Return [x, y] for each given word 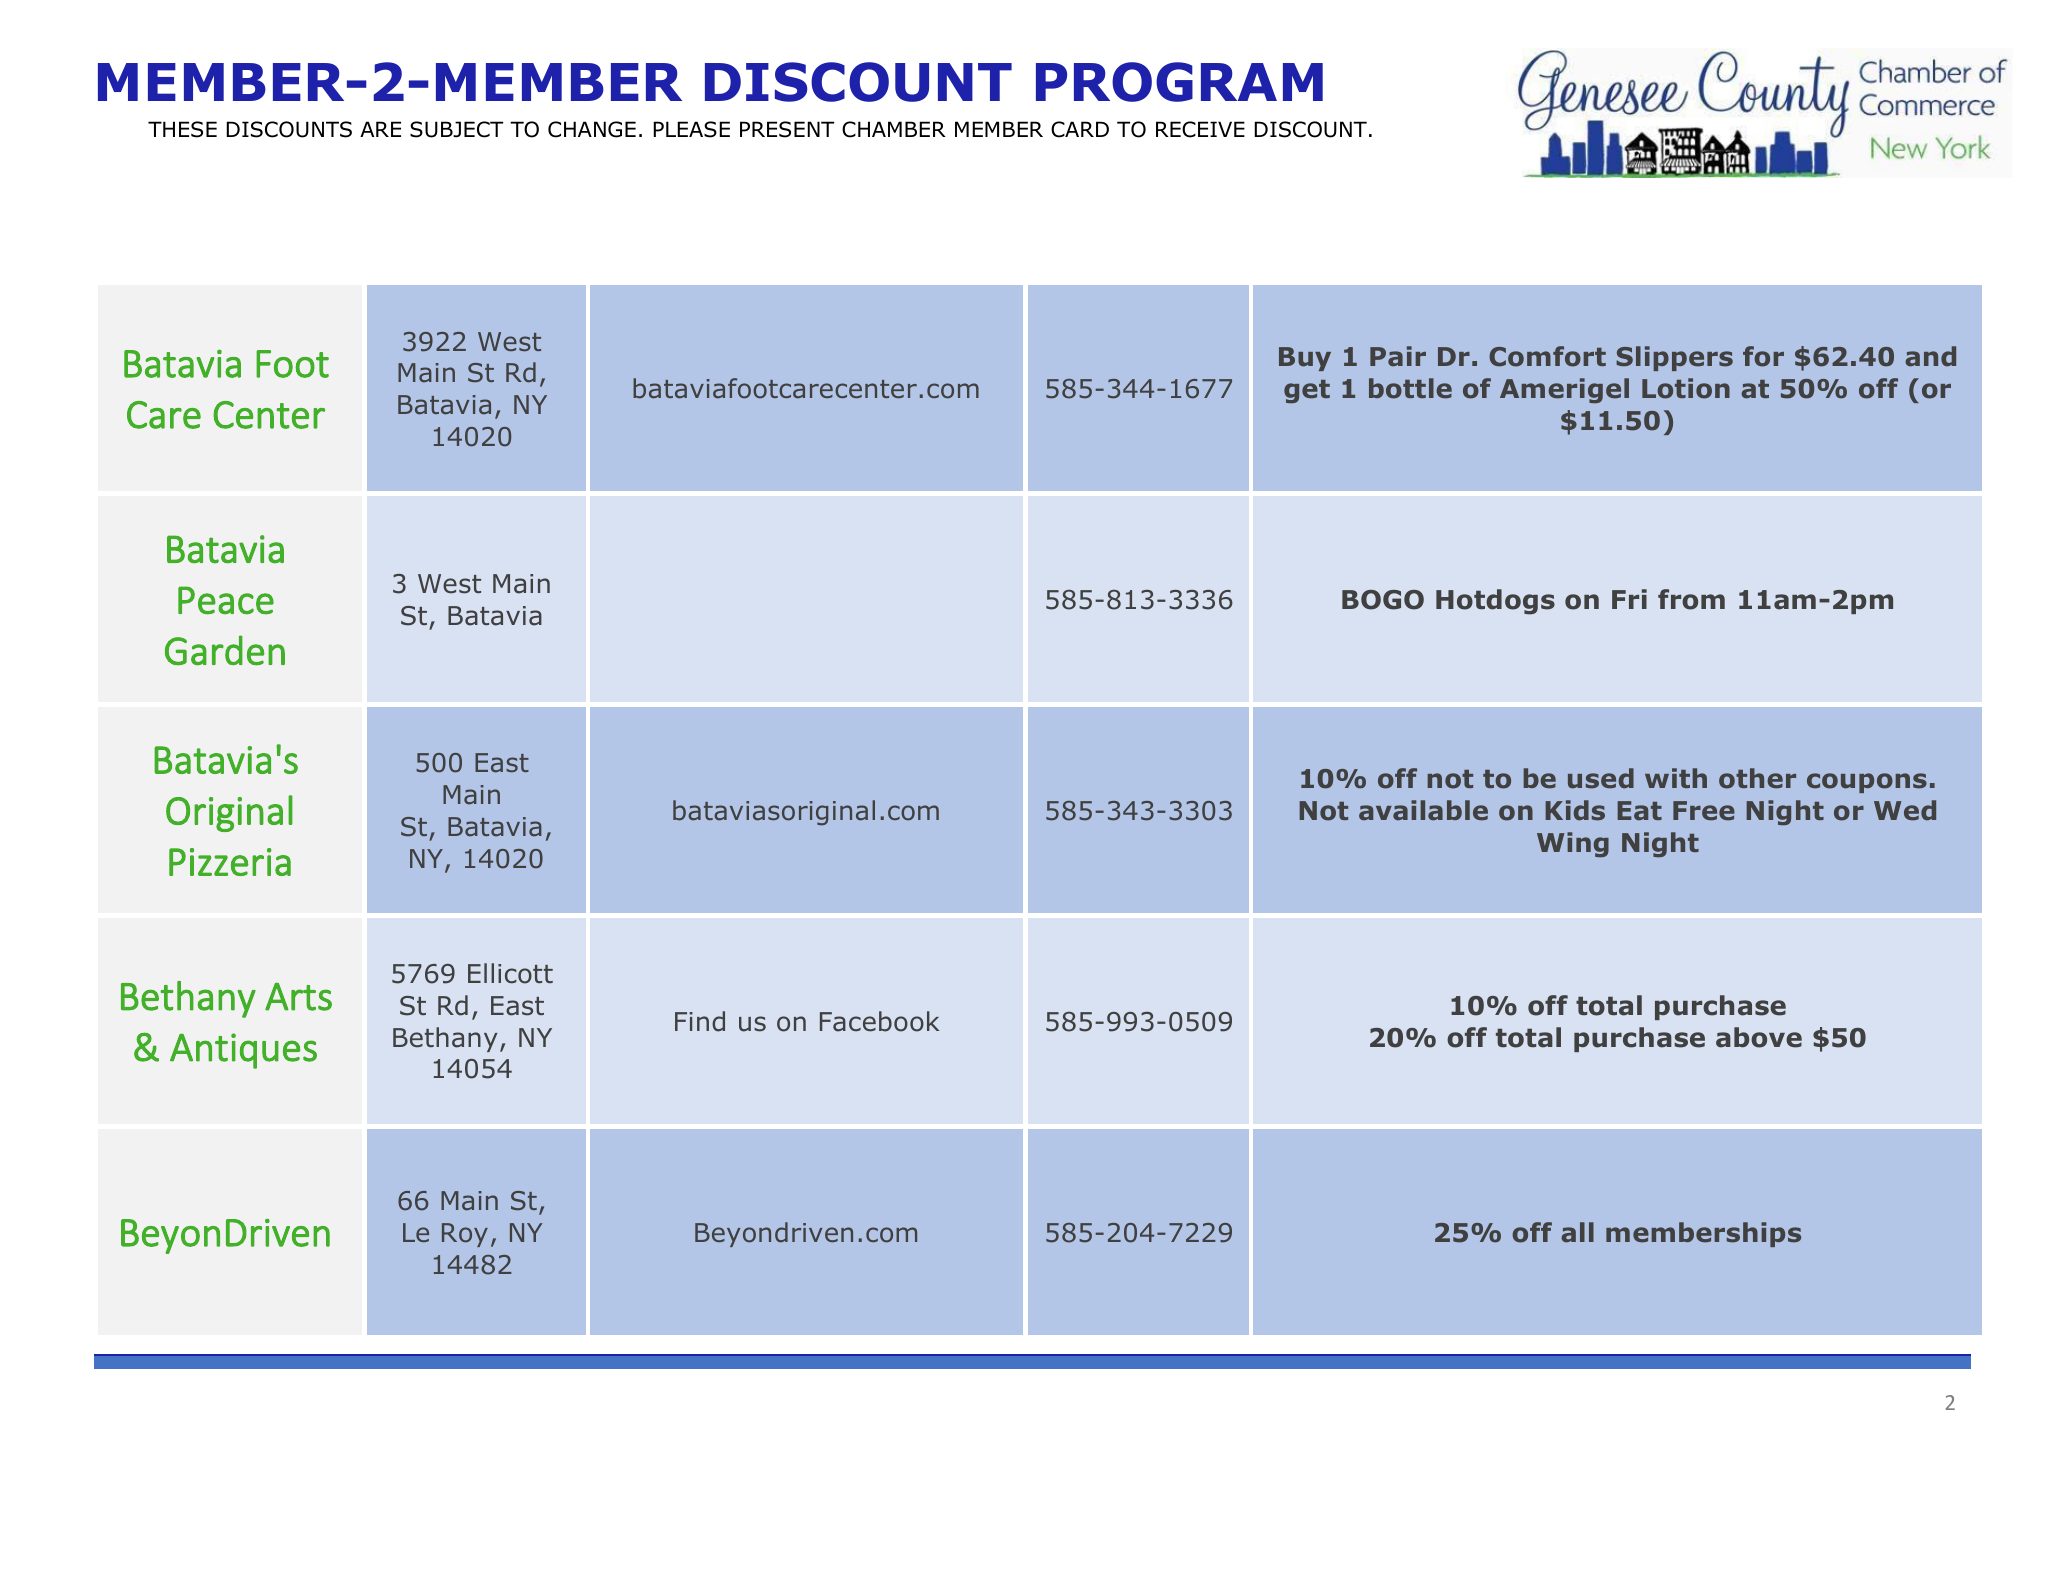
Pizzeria [230, 862]
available [1423, 810]
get [1307, 392]
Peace [226, 600]
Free [1704, 811]
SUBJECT [456, 129]
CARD [1080, 129]
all [1577, 1232]
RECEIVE [1200, 129]
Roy [465, 1235]
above [1759, 1037]
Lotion [1686, 388]
